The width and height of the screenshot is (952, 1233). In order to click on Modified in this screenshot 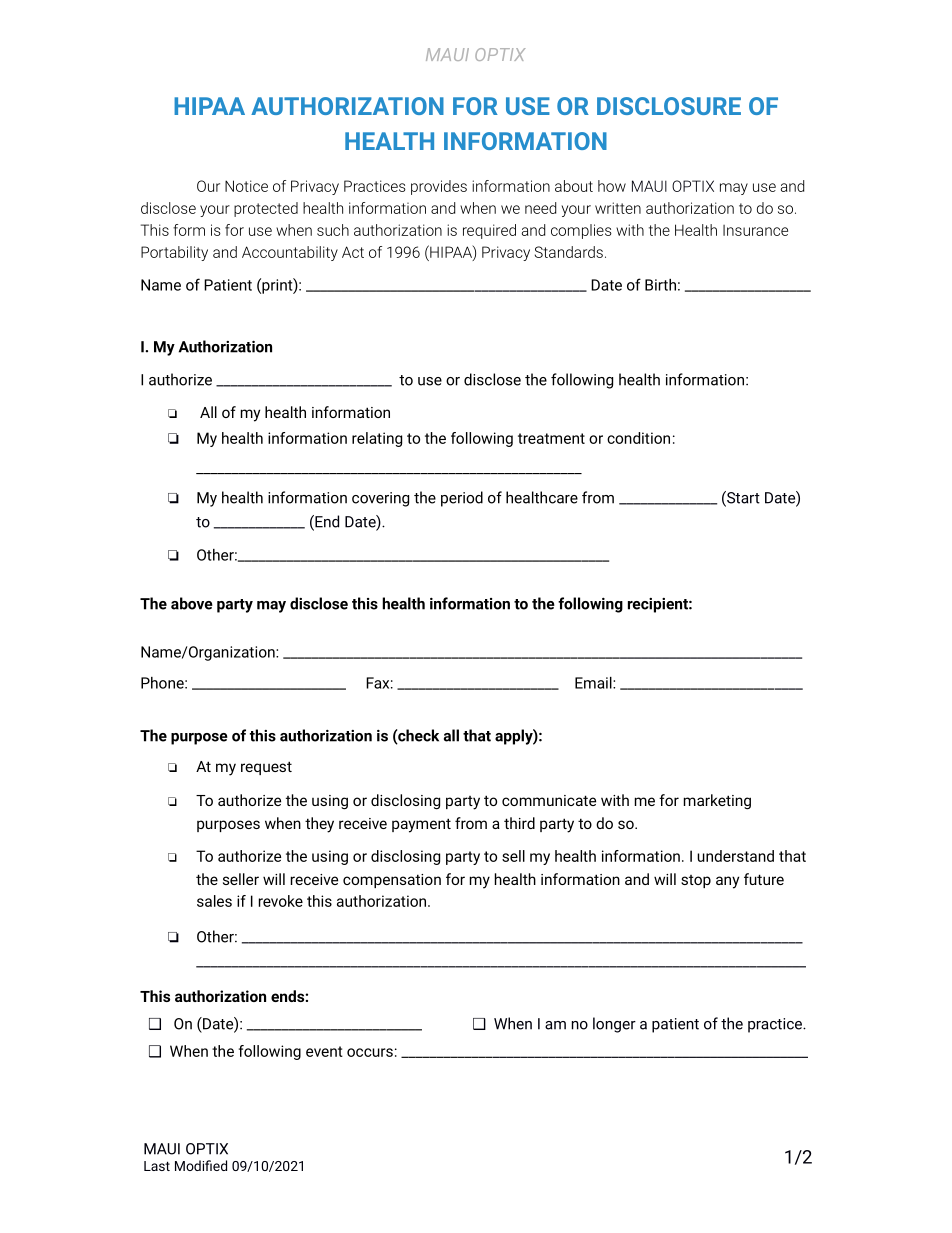, I will do `click(201, 1165)`.
